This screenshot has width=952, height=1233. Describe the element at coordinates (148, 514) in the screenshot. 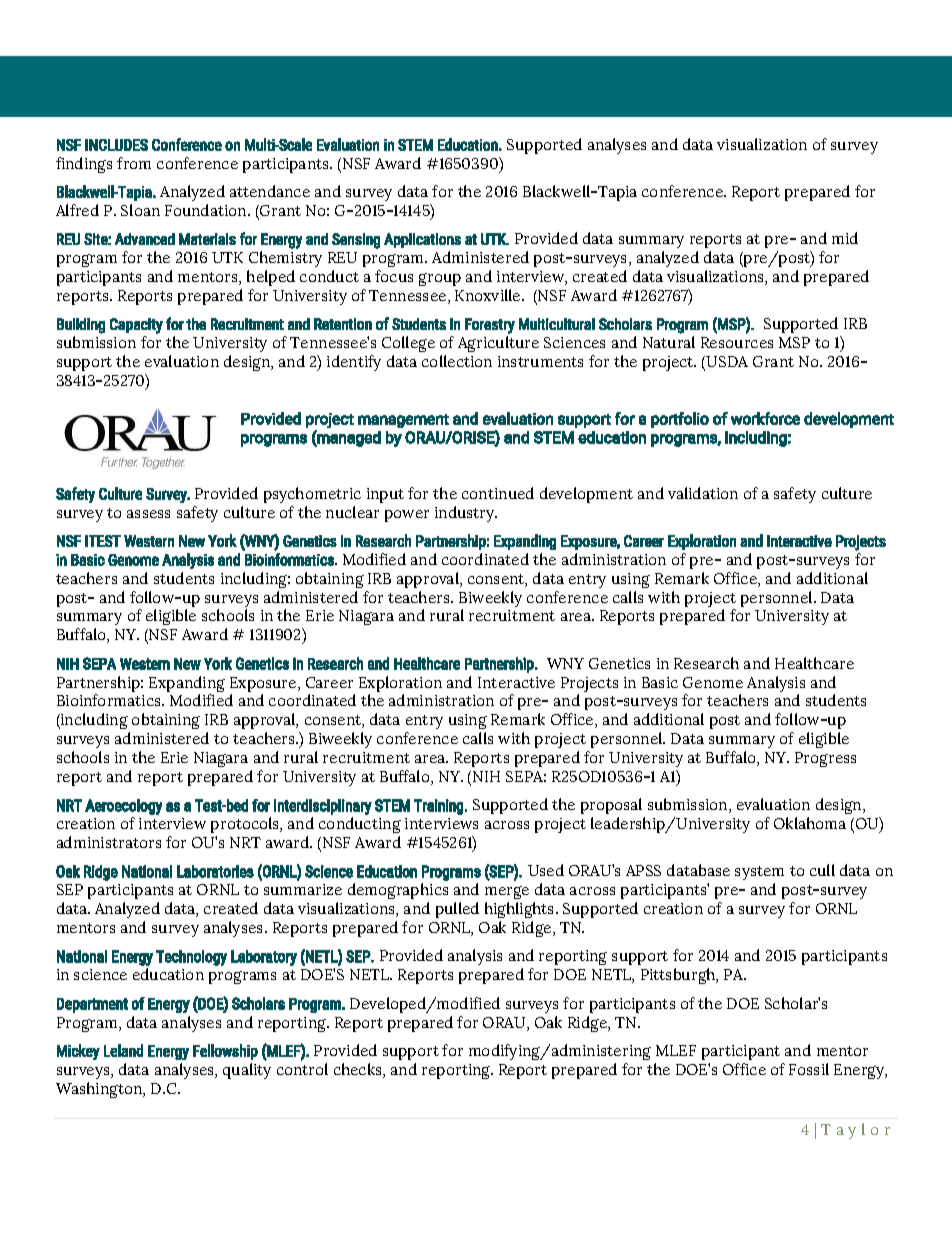

I see `assess` at that location.
